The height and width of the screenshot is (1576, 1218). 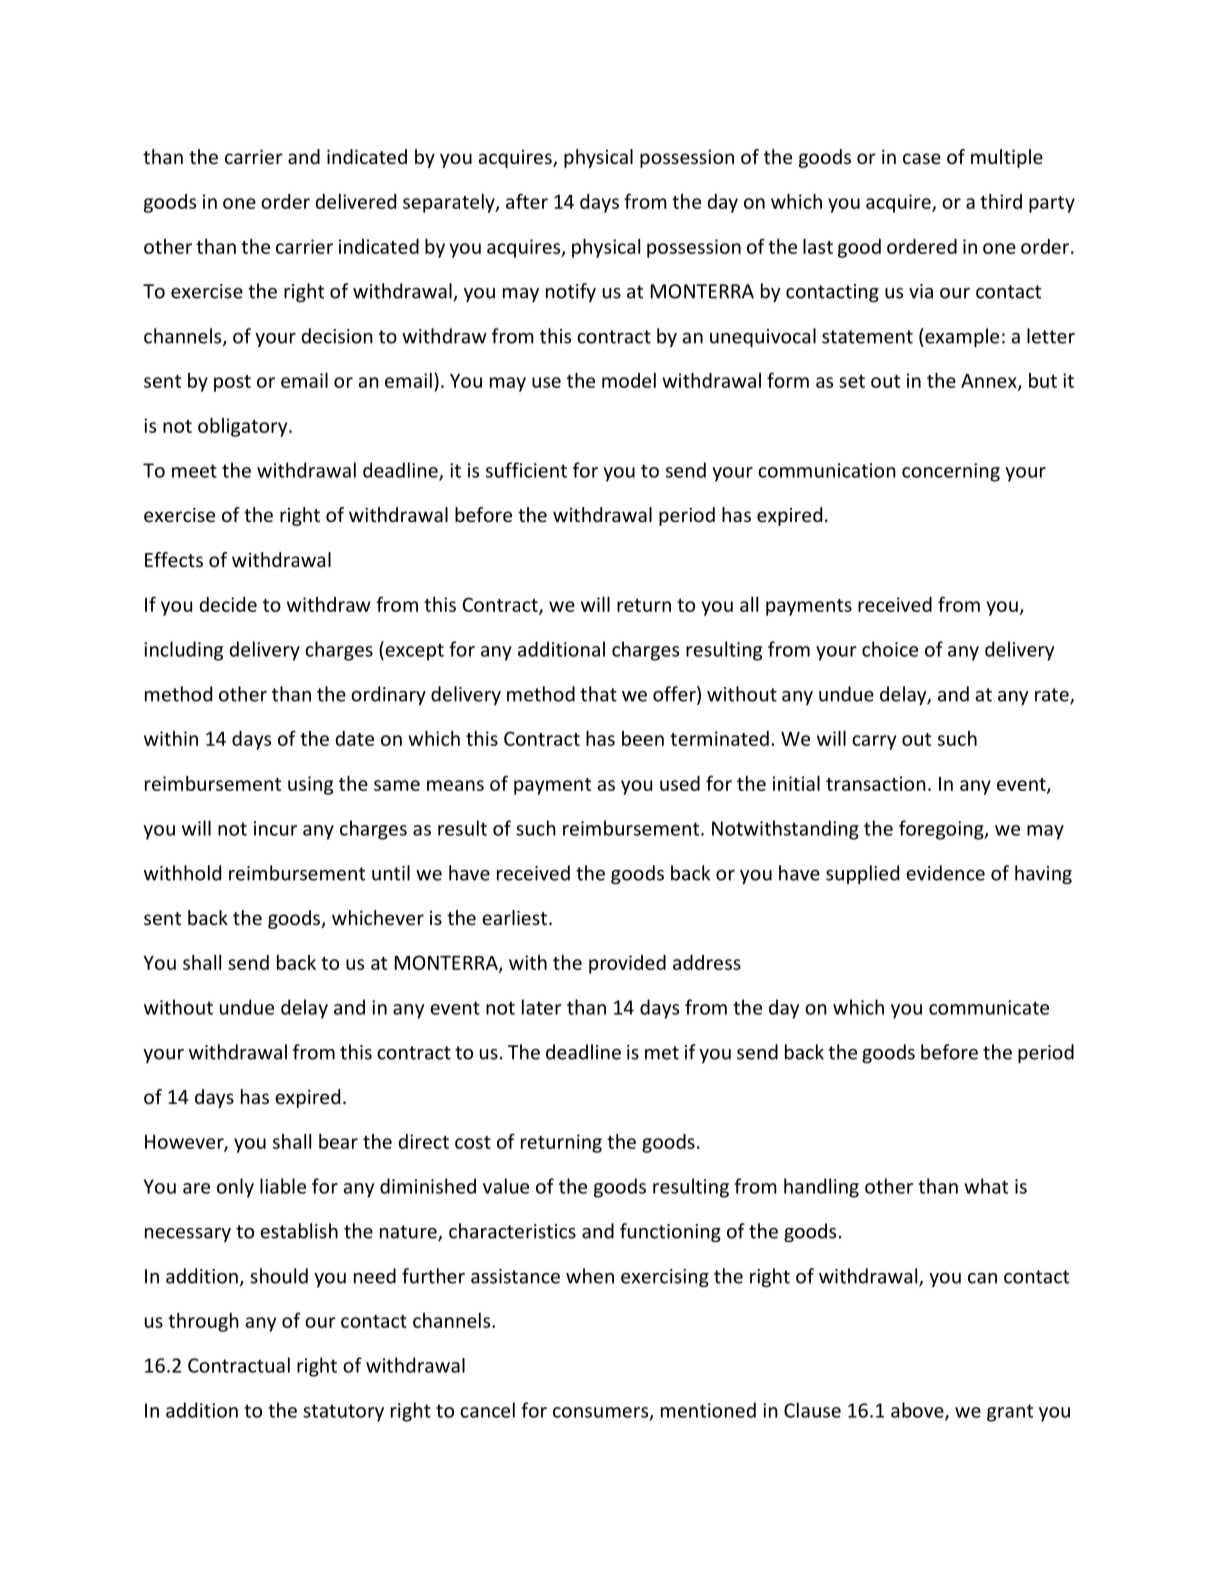 What do you see at coordinates (602, 1413) in the screenshot?
I see `consumers` at bounding box center [602, 1413].
